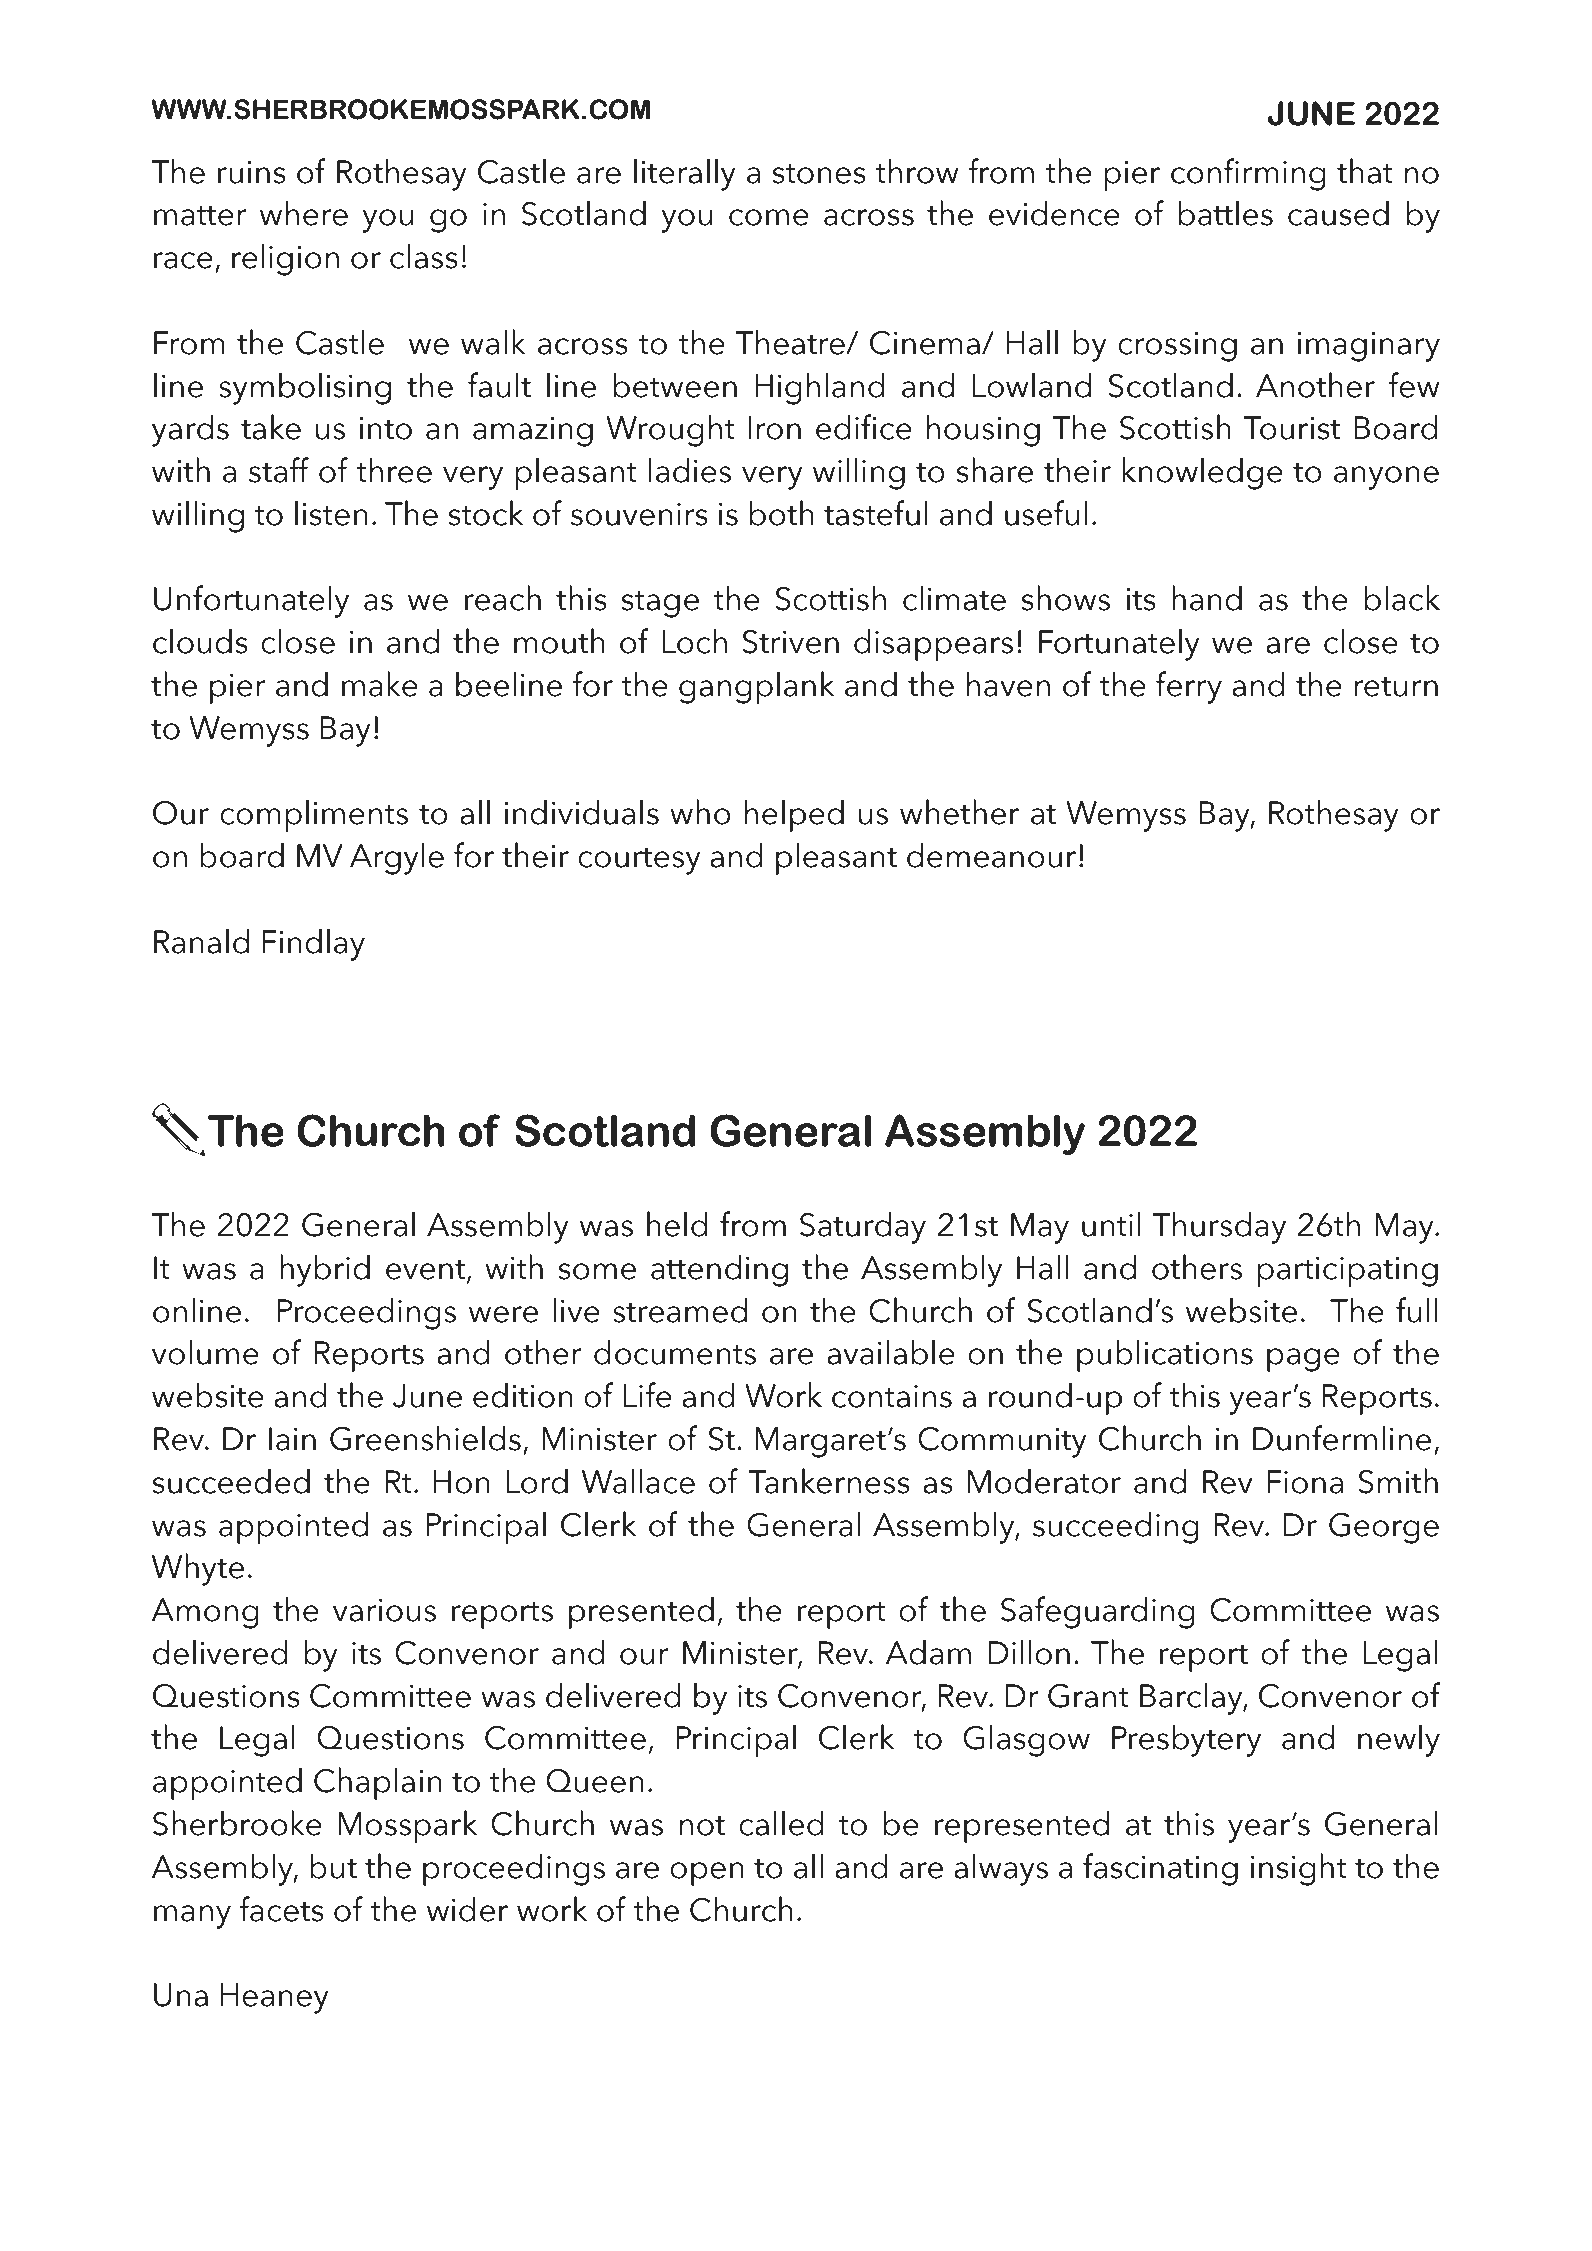 The height and width of the screenshot is (2251, 1592). What do you see at coordinates (1219, 1227) in the screenshot?
I see `Thursday` at bounding box center [1219, 1227].
